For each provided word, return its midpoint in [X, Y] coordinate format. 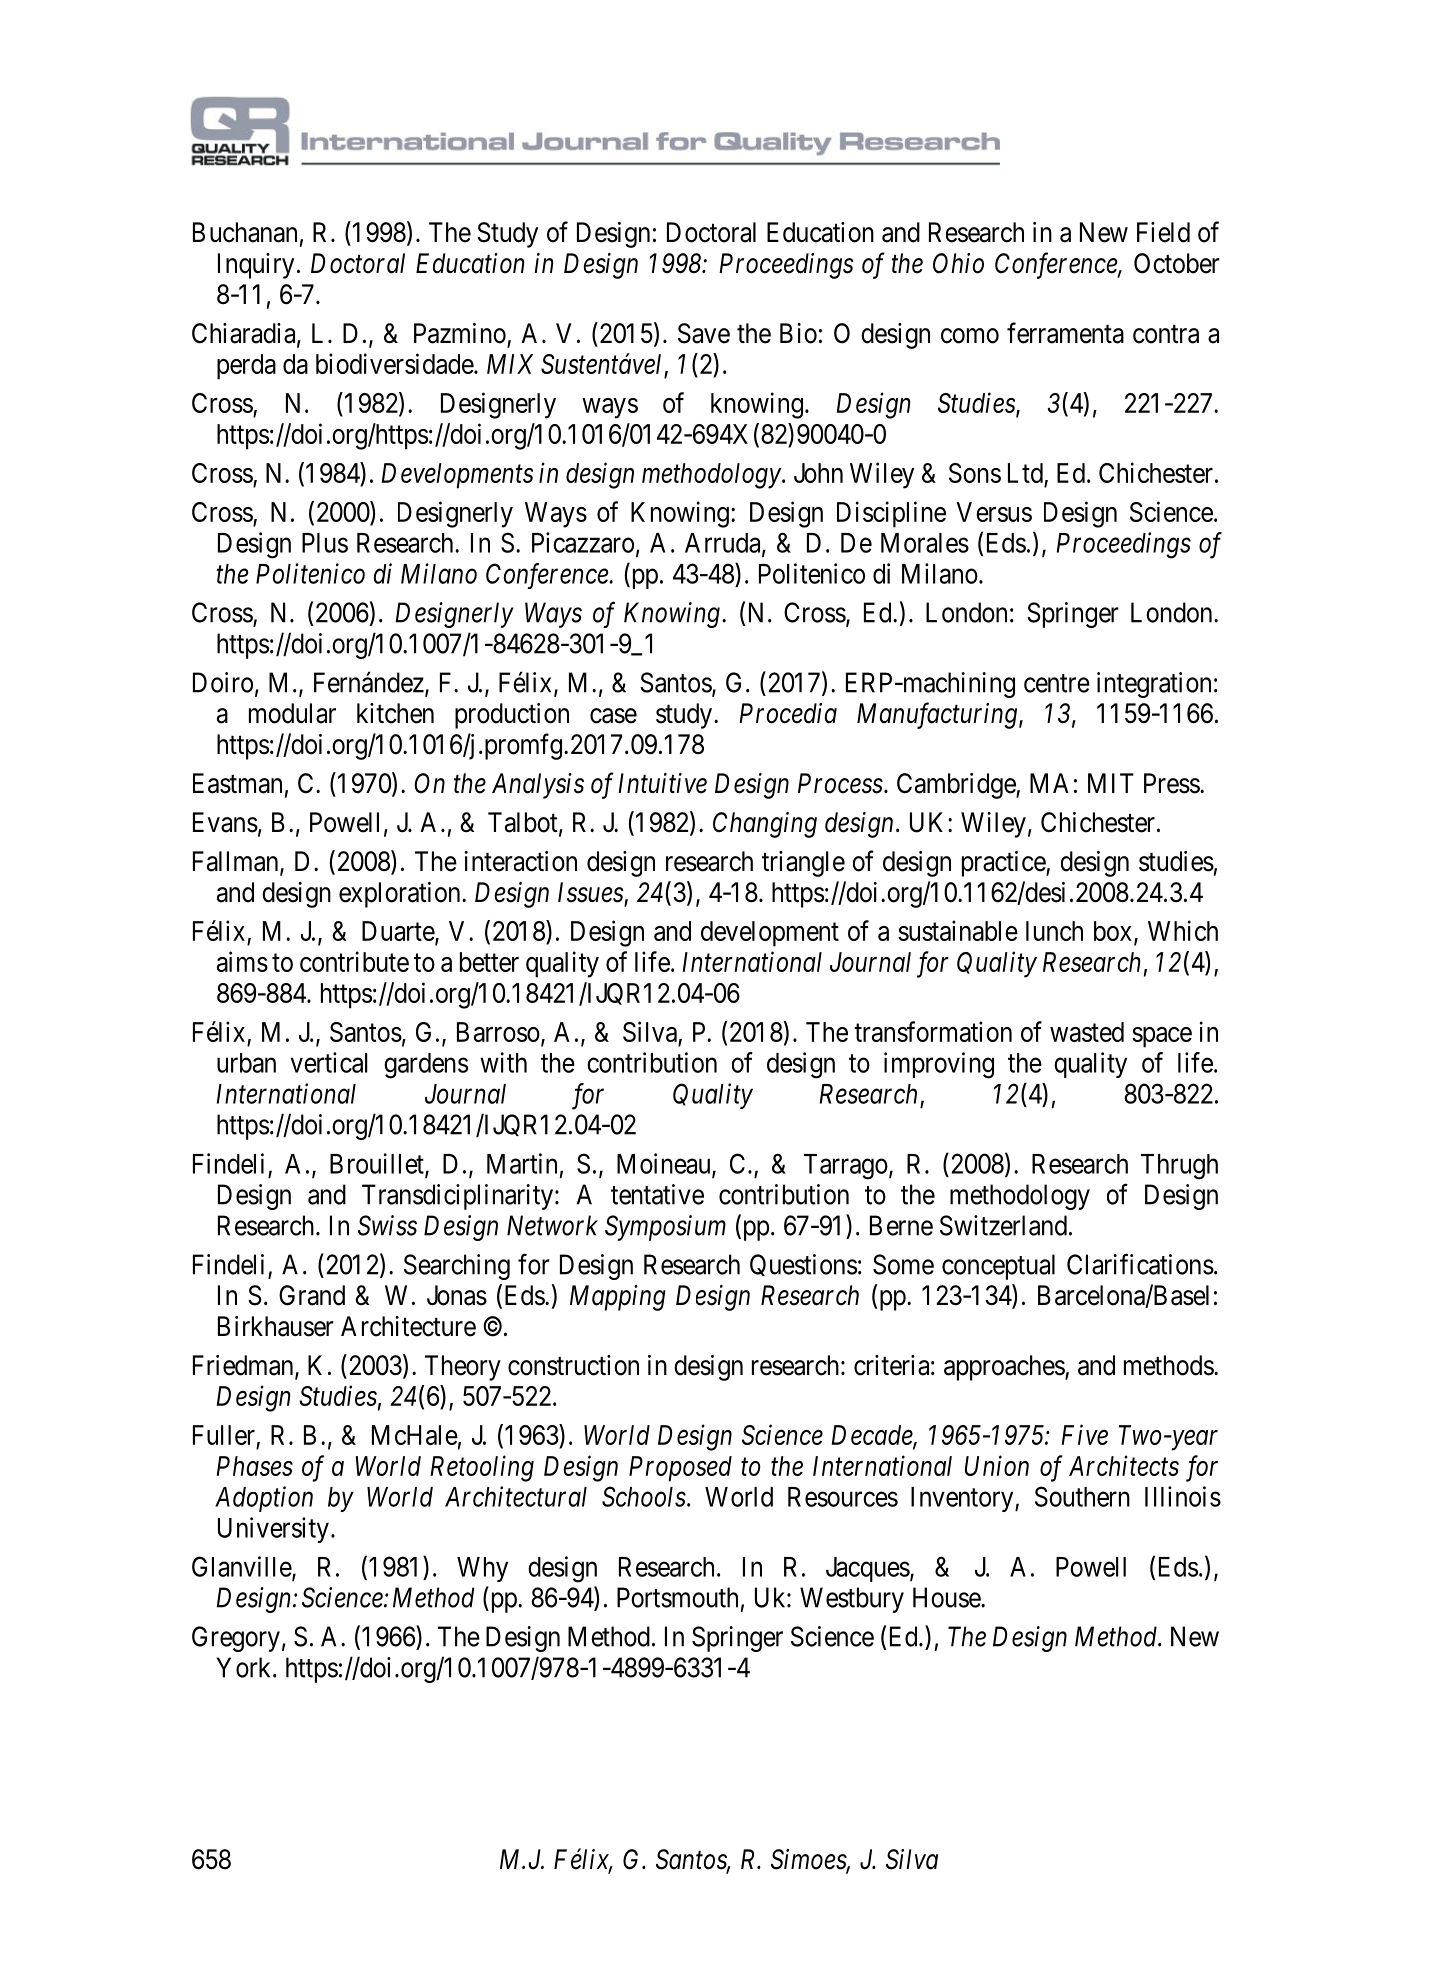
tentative [657, 1194]
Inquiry [256, 266]
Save [704, 333]
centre [1057, 683]
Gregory [236, 1639]
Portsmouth [677, 1597]
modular [292, 713]
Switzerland [1003, 1225]
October [1177, 263]
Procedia [788, 713]
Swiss [387, 1225]
